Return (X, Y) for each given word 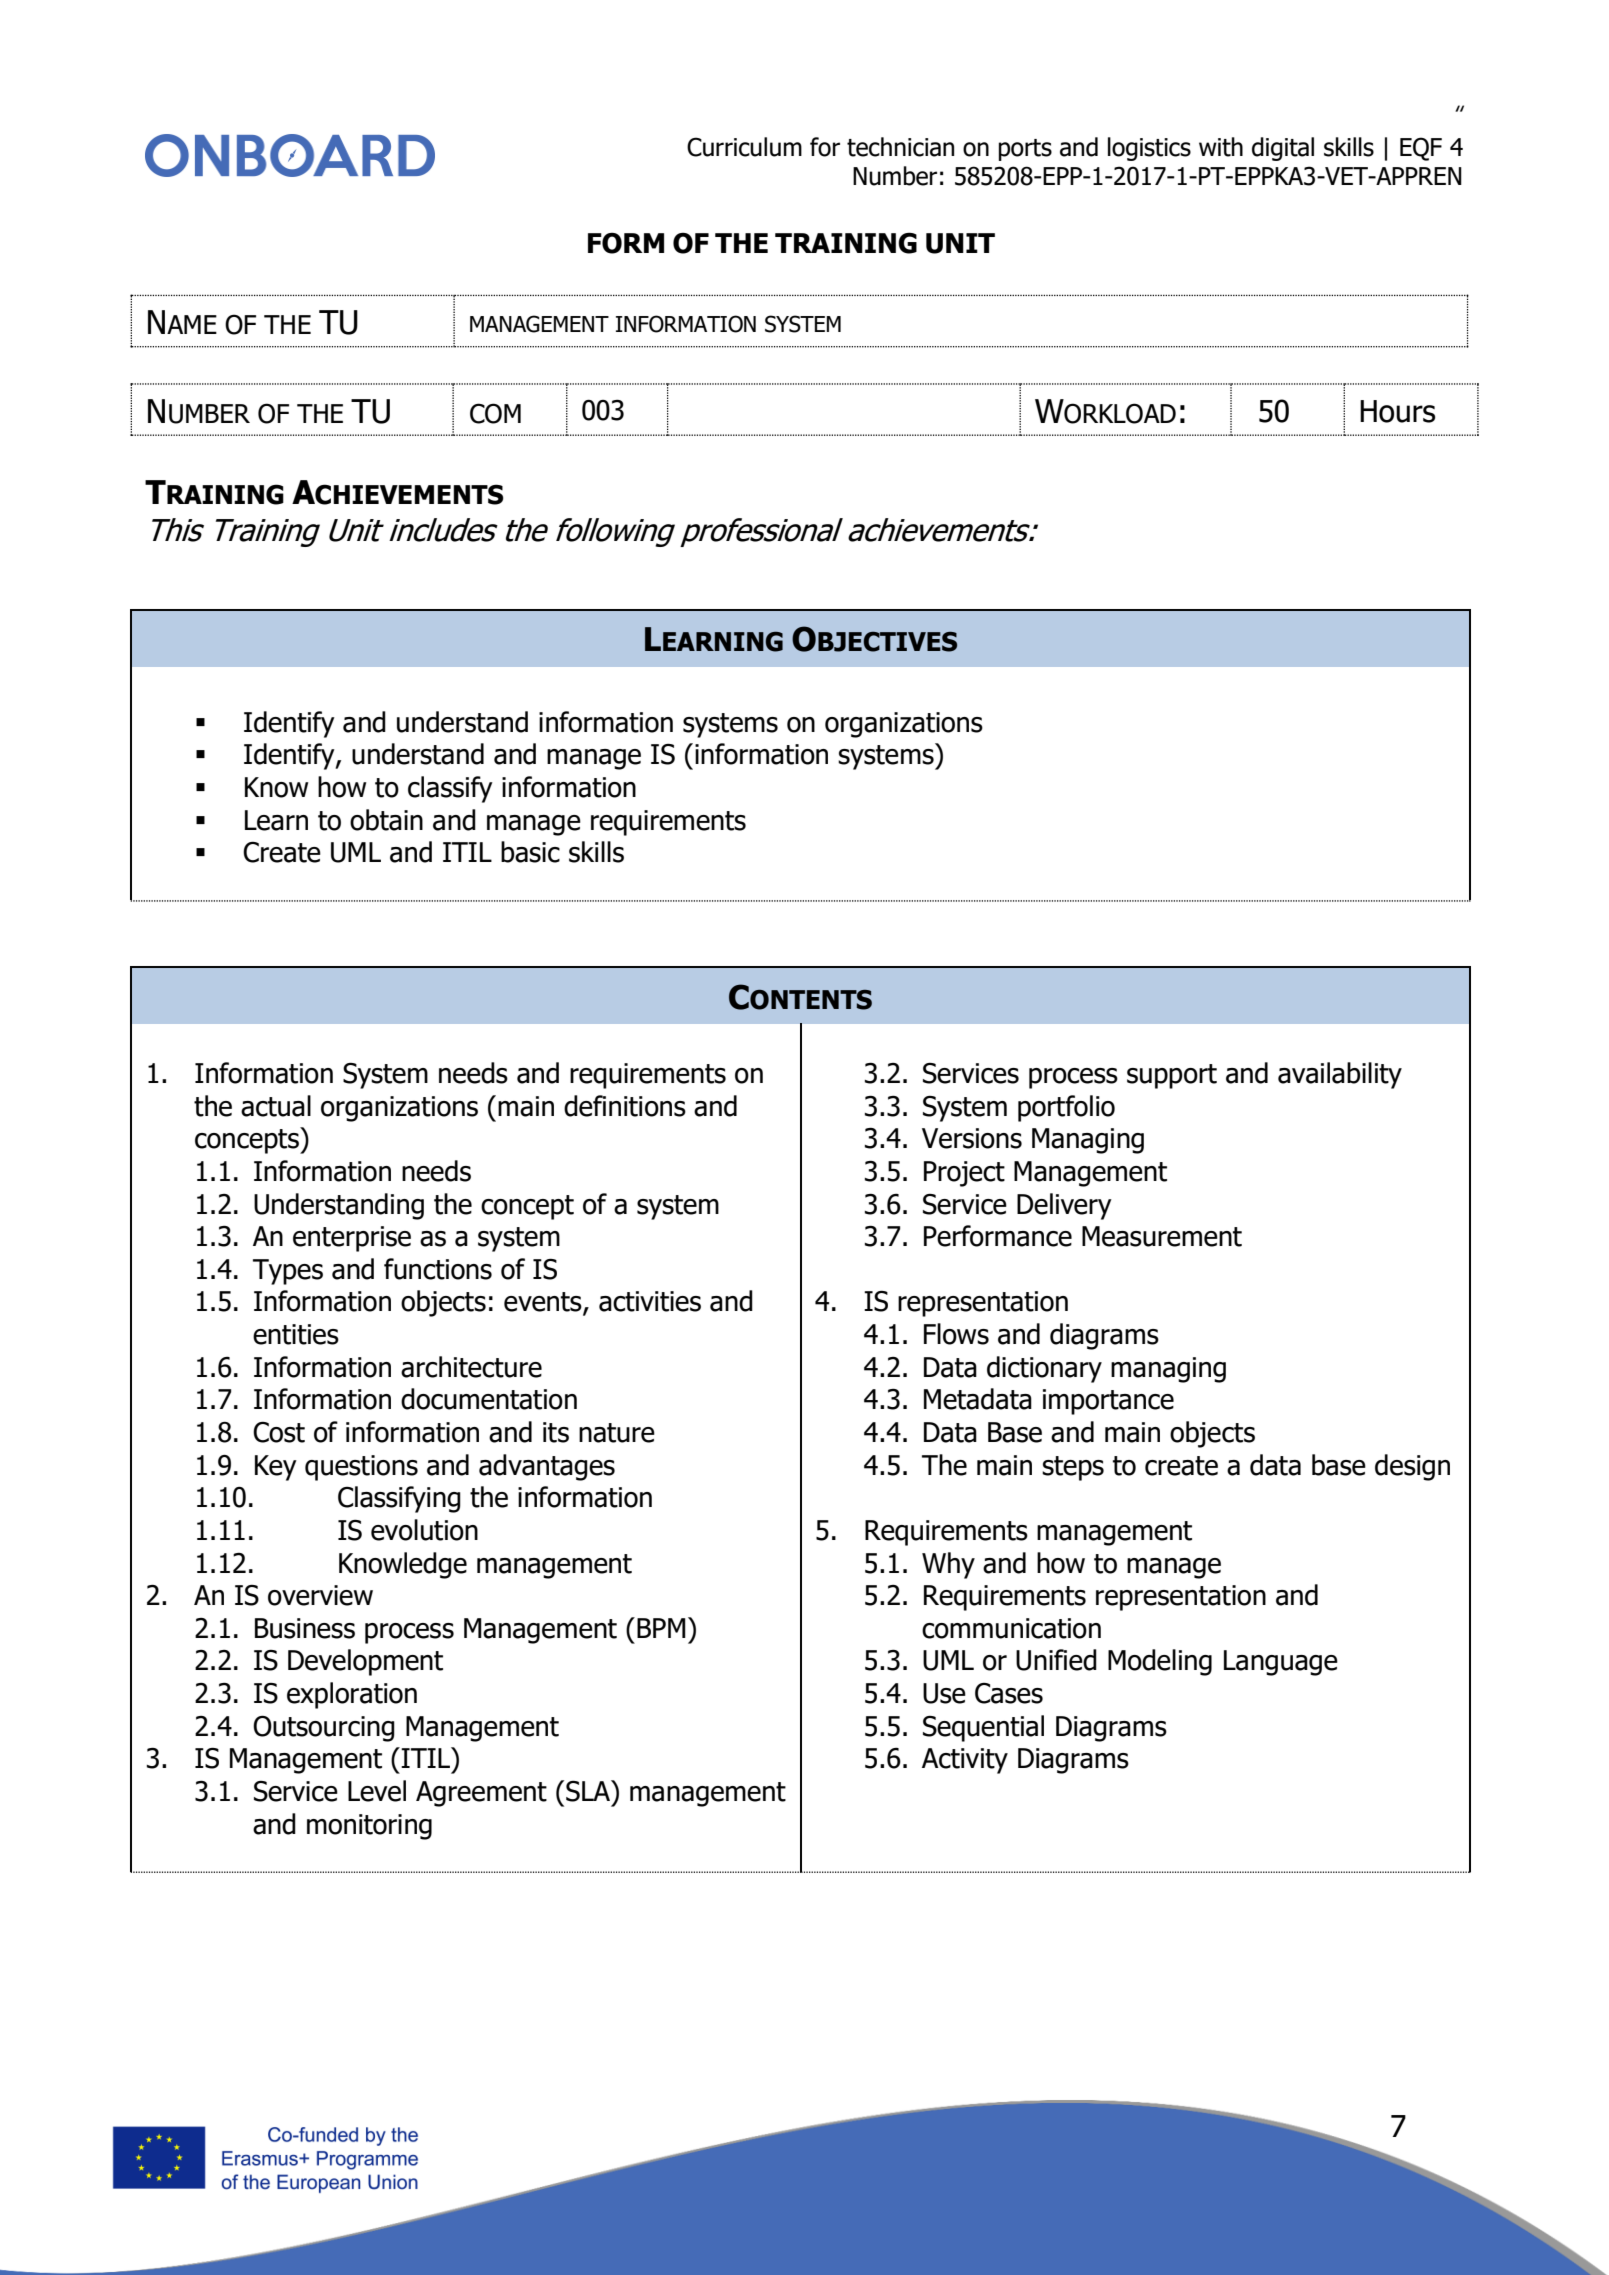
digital (1283, 149)
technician (900, 147)
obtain (386, 820)
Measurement (1162, 1236)
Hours (1397, 411)
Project (964, 1174)
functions (438, 1269)
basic (530, 852)
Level (377, 1791)
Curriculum (744, 147)
